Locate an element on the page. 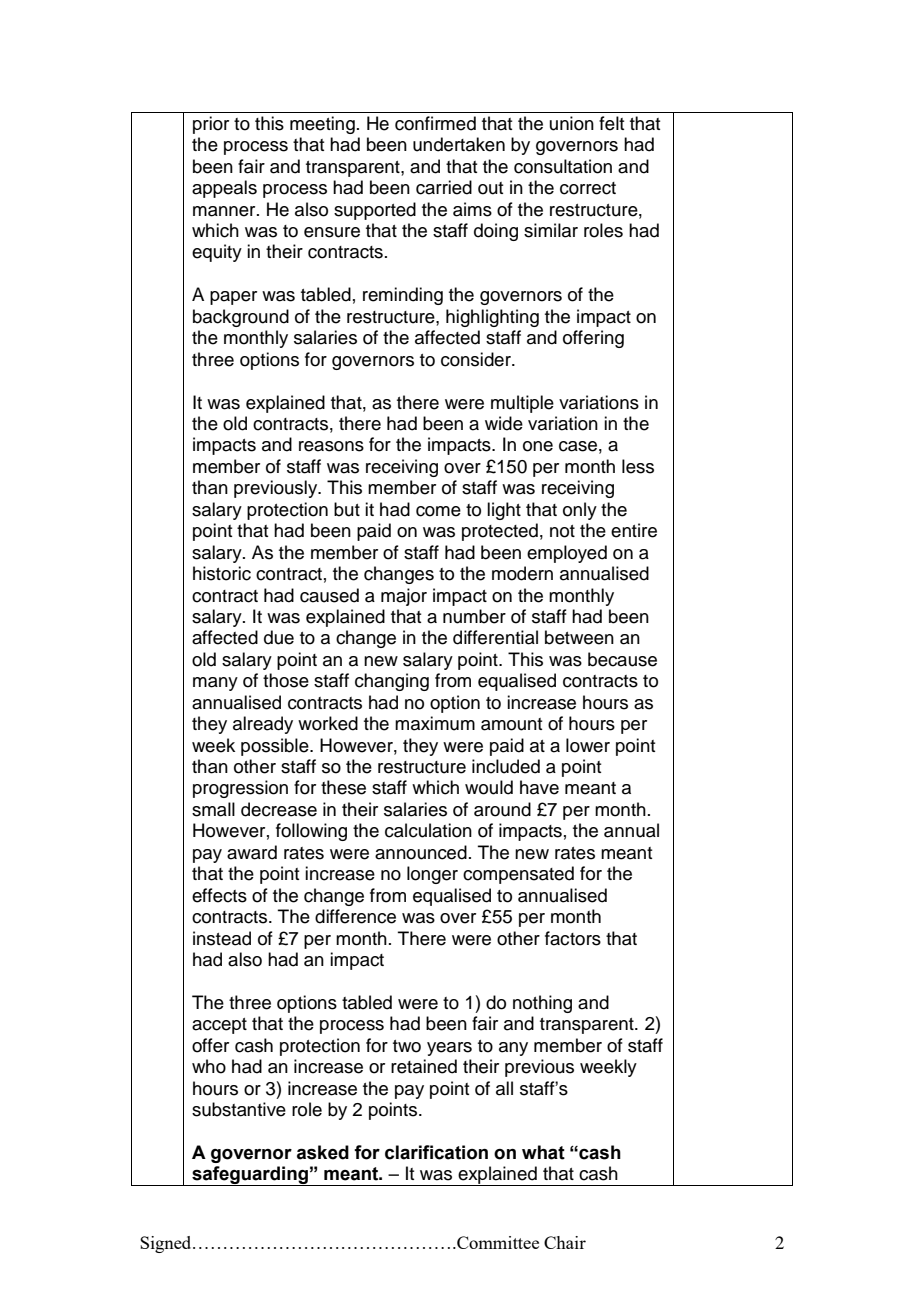 The width and height of the image is (924, 1308). Chair is located at coordinates (565, 1242).
